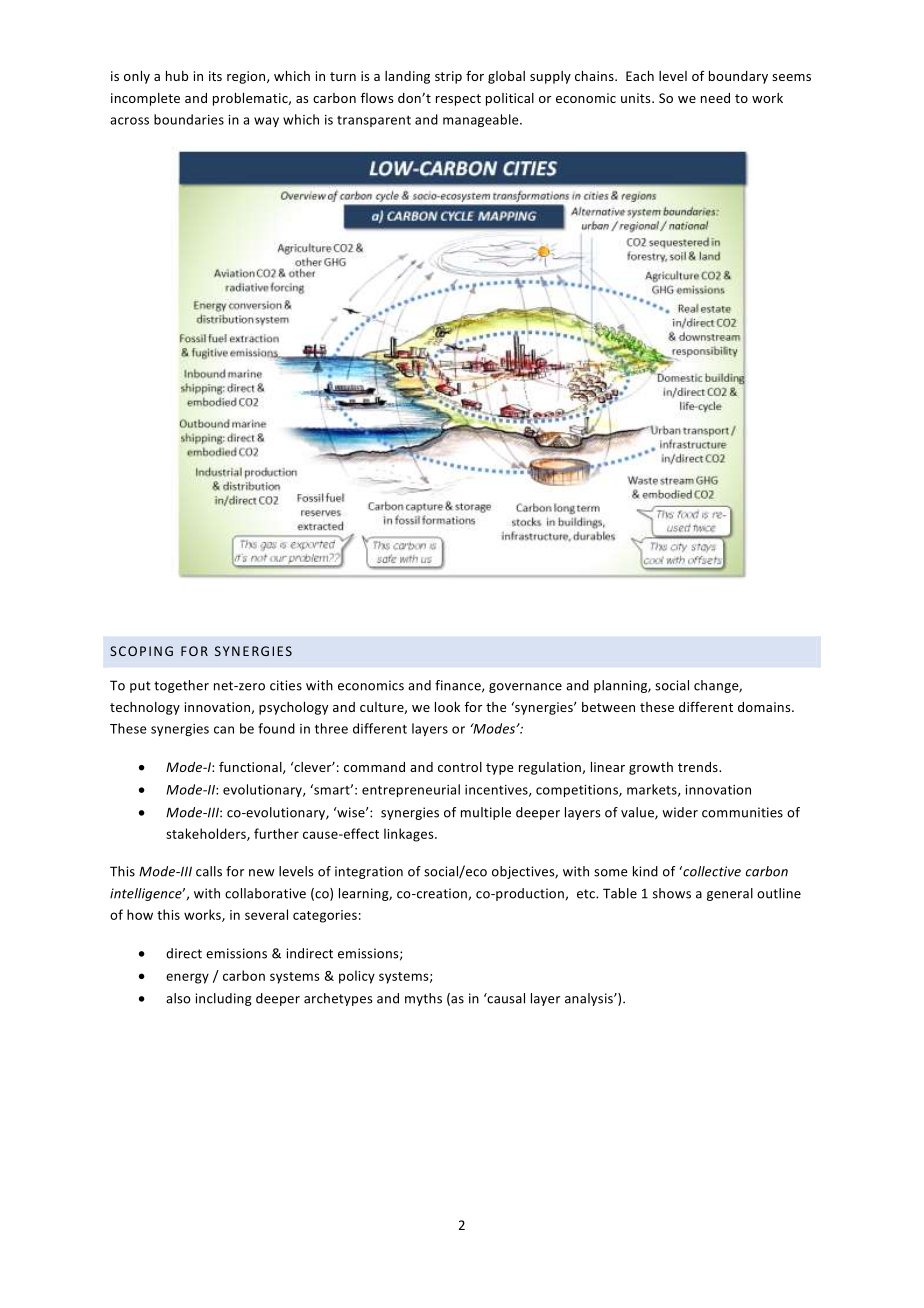  What do you see at coordinates (423, 999) in the image?
I see `myths` at bounding box center [423, 999].
